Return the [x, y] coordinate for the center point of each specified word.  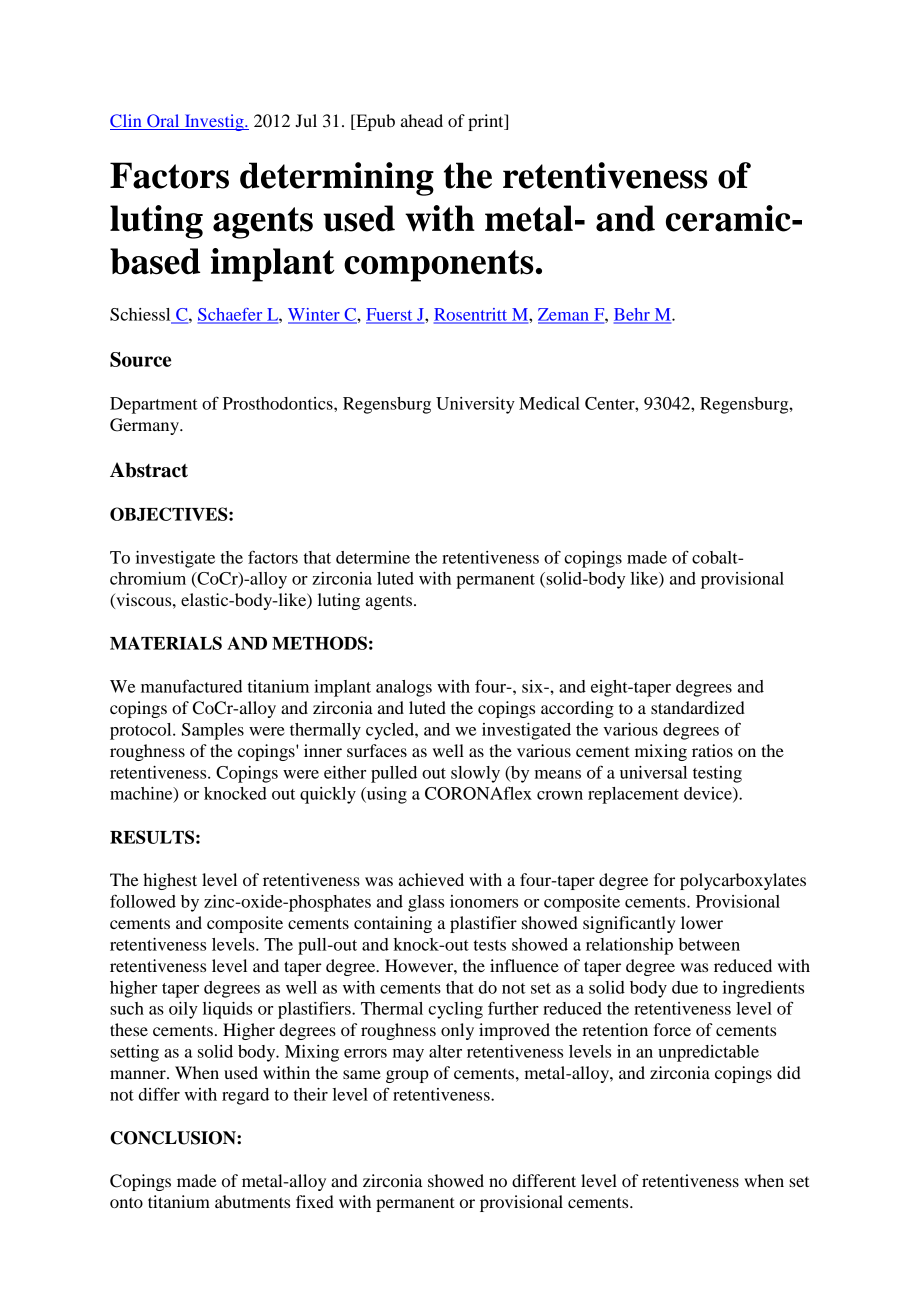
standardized [698, 707]
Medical [549, 403]
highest [170, 881]
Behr [633, 315]
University [475, 405]
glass [426, 903]
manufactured [191, 686]
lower [702, 922]
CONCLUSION [174, 1138]
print [487, 122]
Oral [163, 120]
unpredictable [708, 1053]
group [407, 1076]
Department [154, 405]
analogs [404, 688]
